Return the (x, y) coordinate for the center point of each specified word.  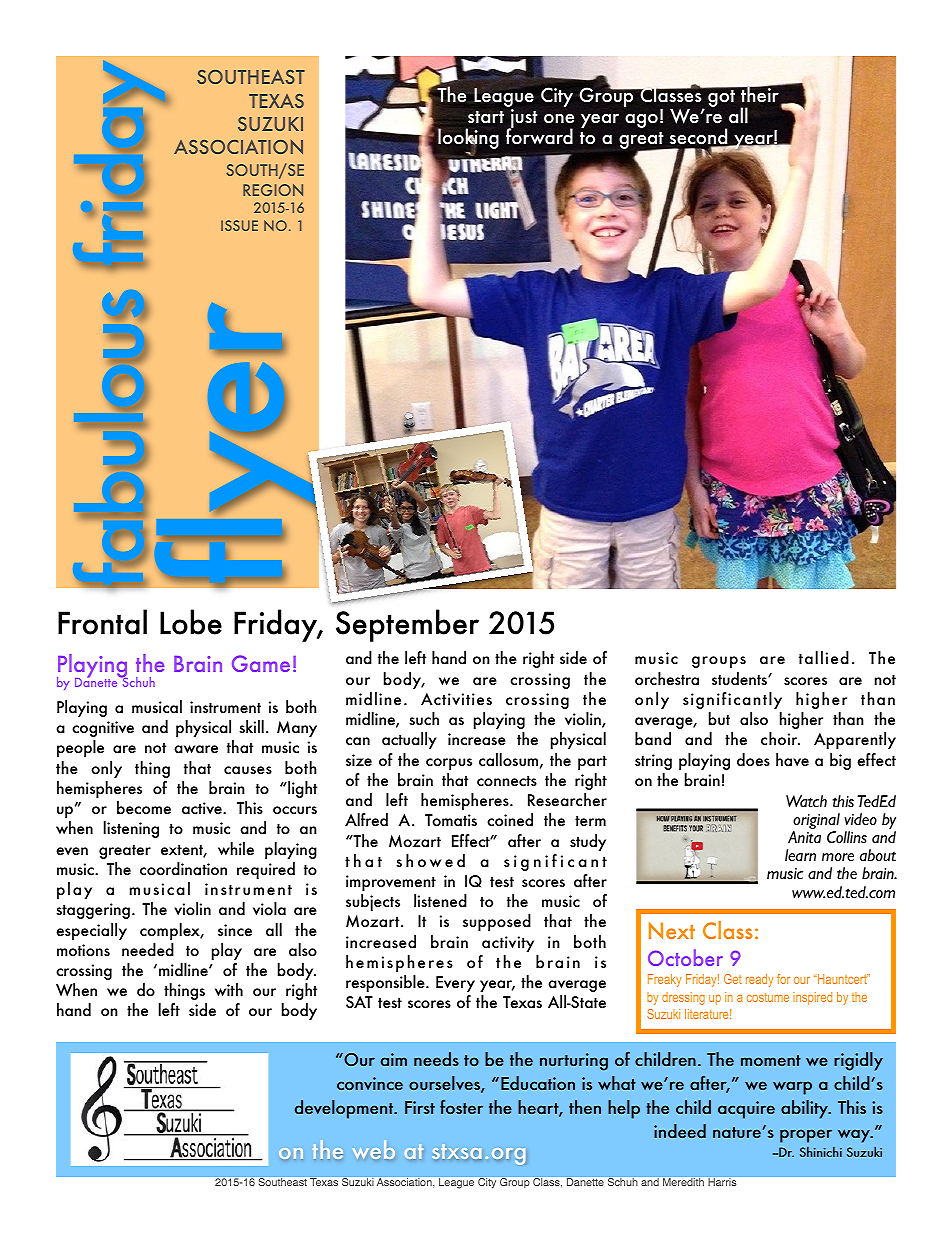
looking (468, 140)
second (700, 137)
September (407, 625)
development (345, 1109)
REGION (273, 190)
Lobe (191, 622)
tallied (824, 658)
